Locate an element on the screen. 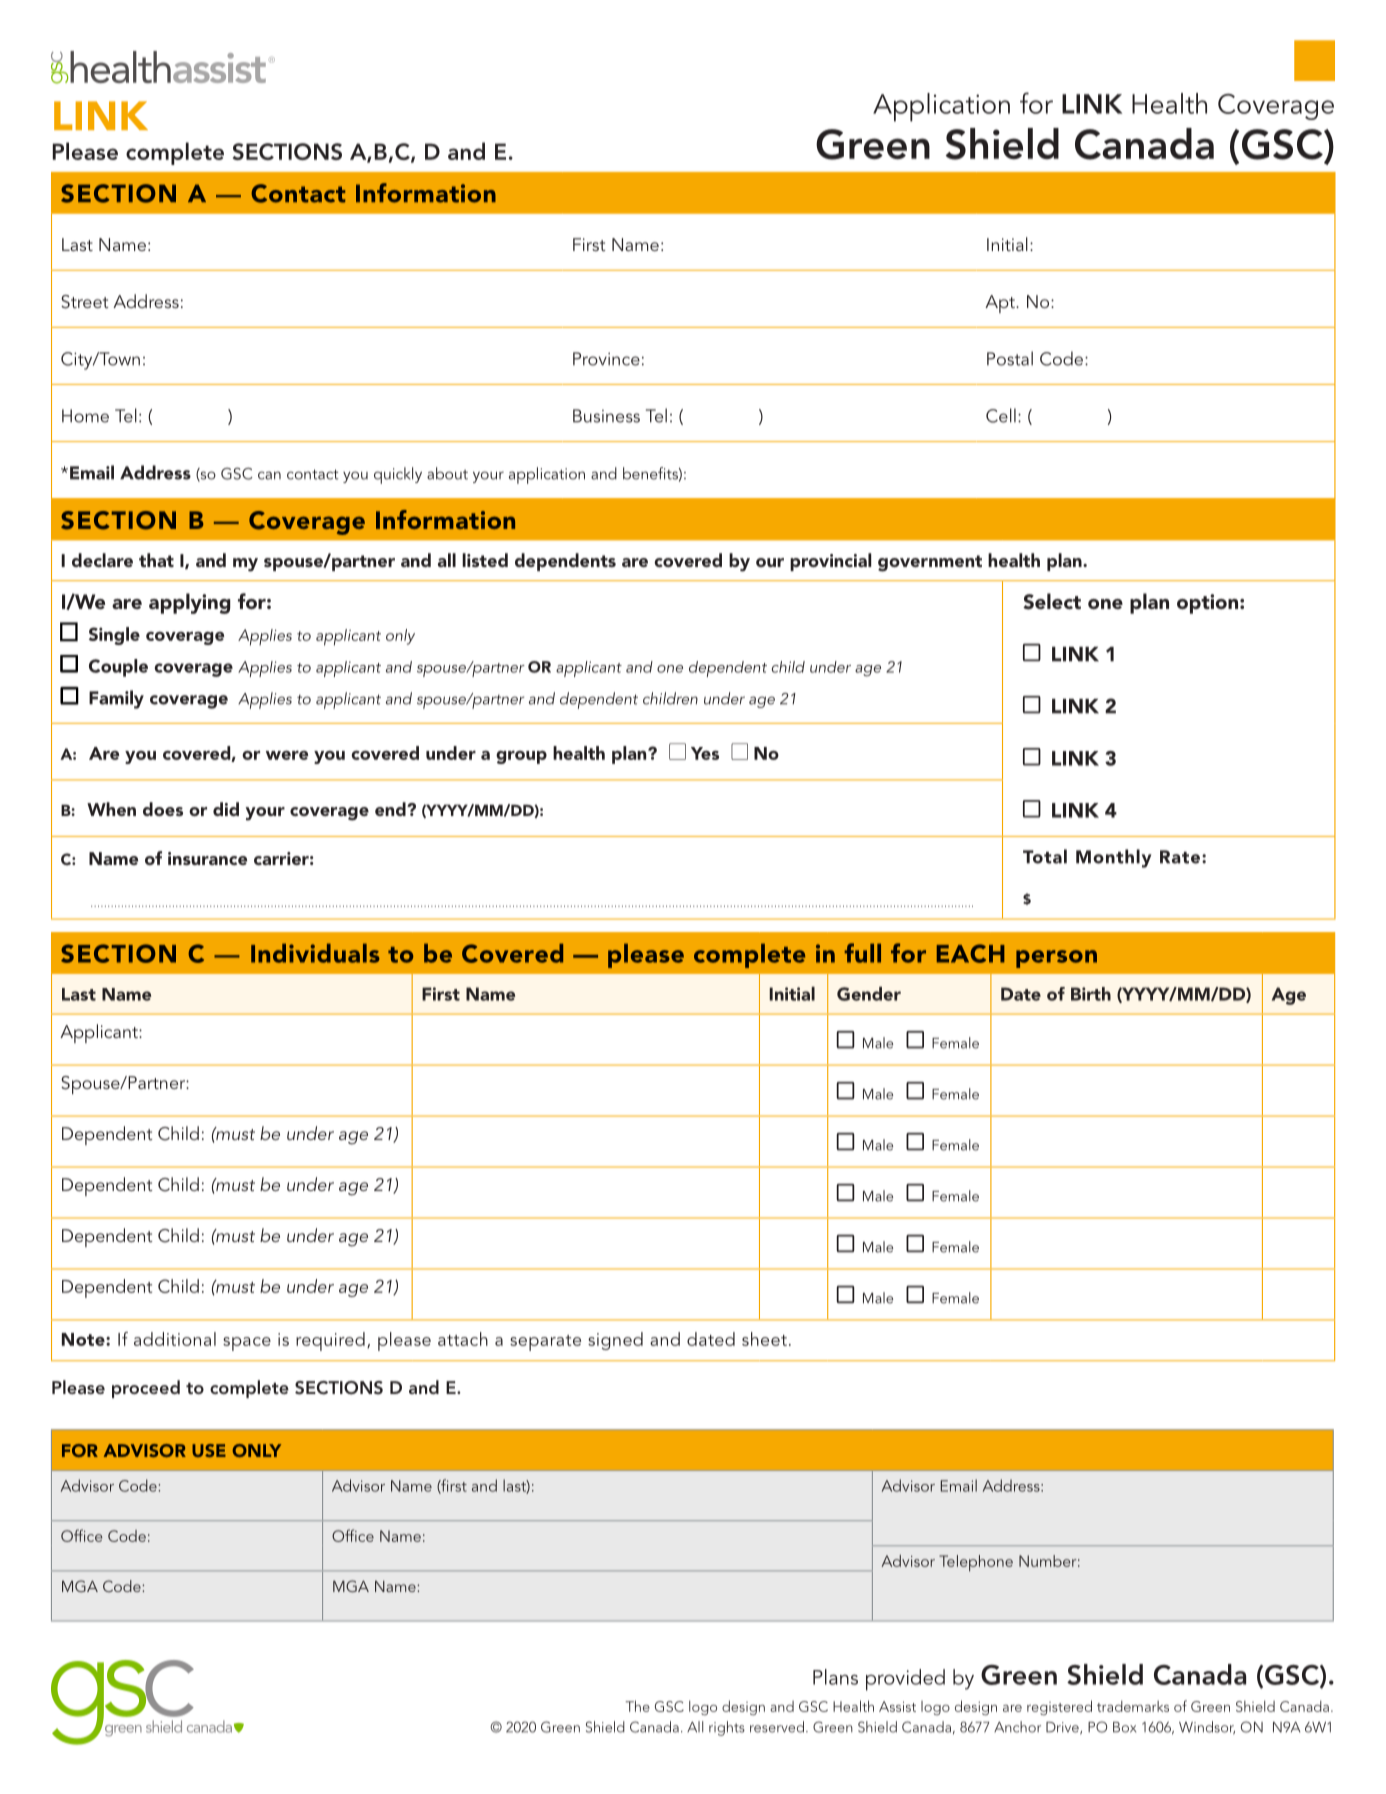  Total is located at coordinates (1045, 856).
